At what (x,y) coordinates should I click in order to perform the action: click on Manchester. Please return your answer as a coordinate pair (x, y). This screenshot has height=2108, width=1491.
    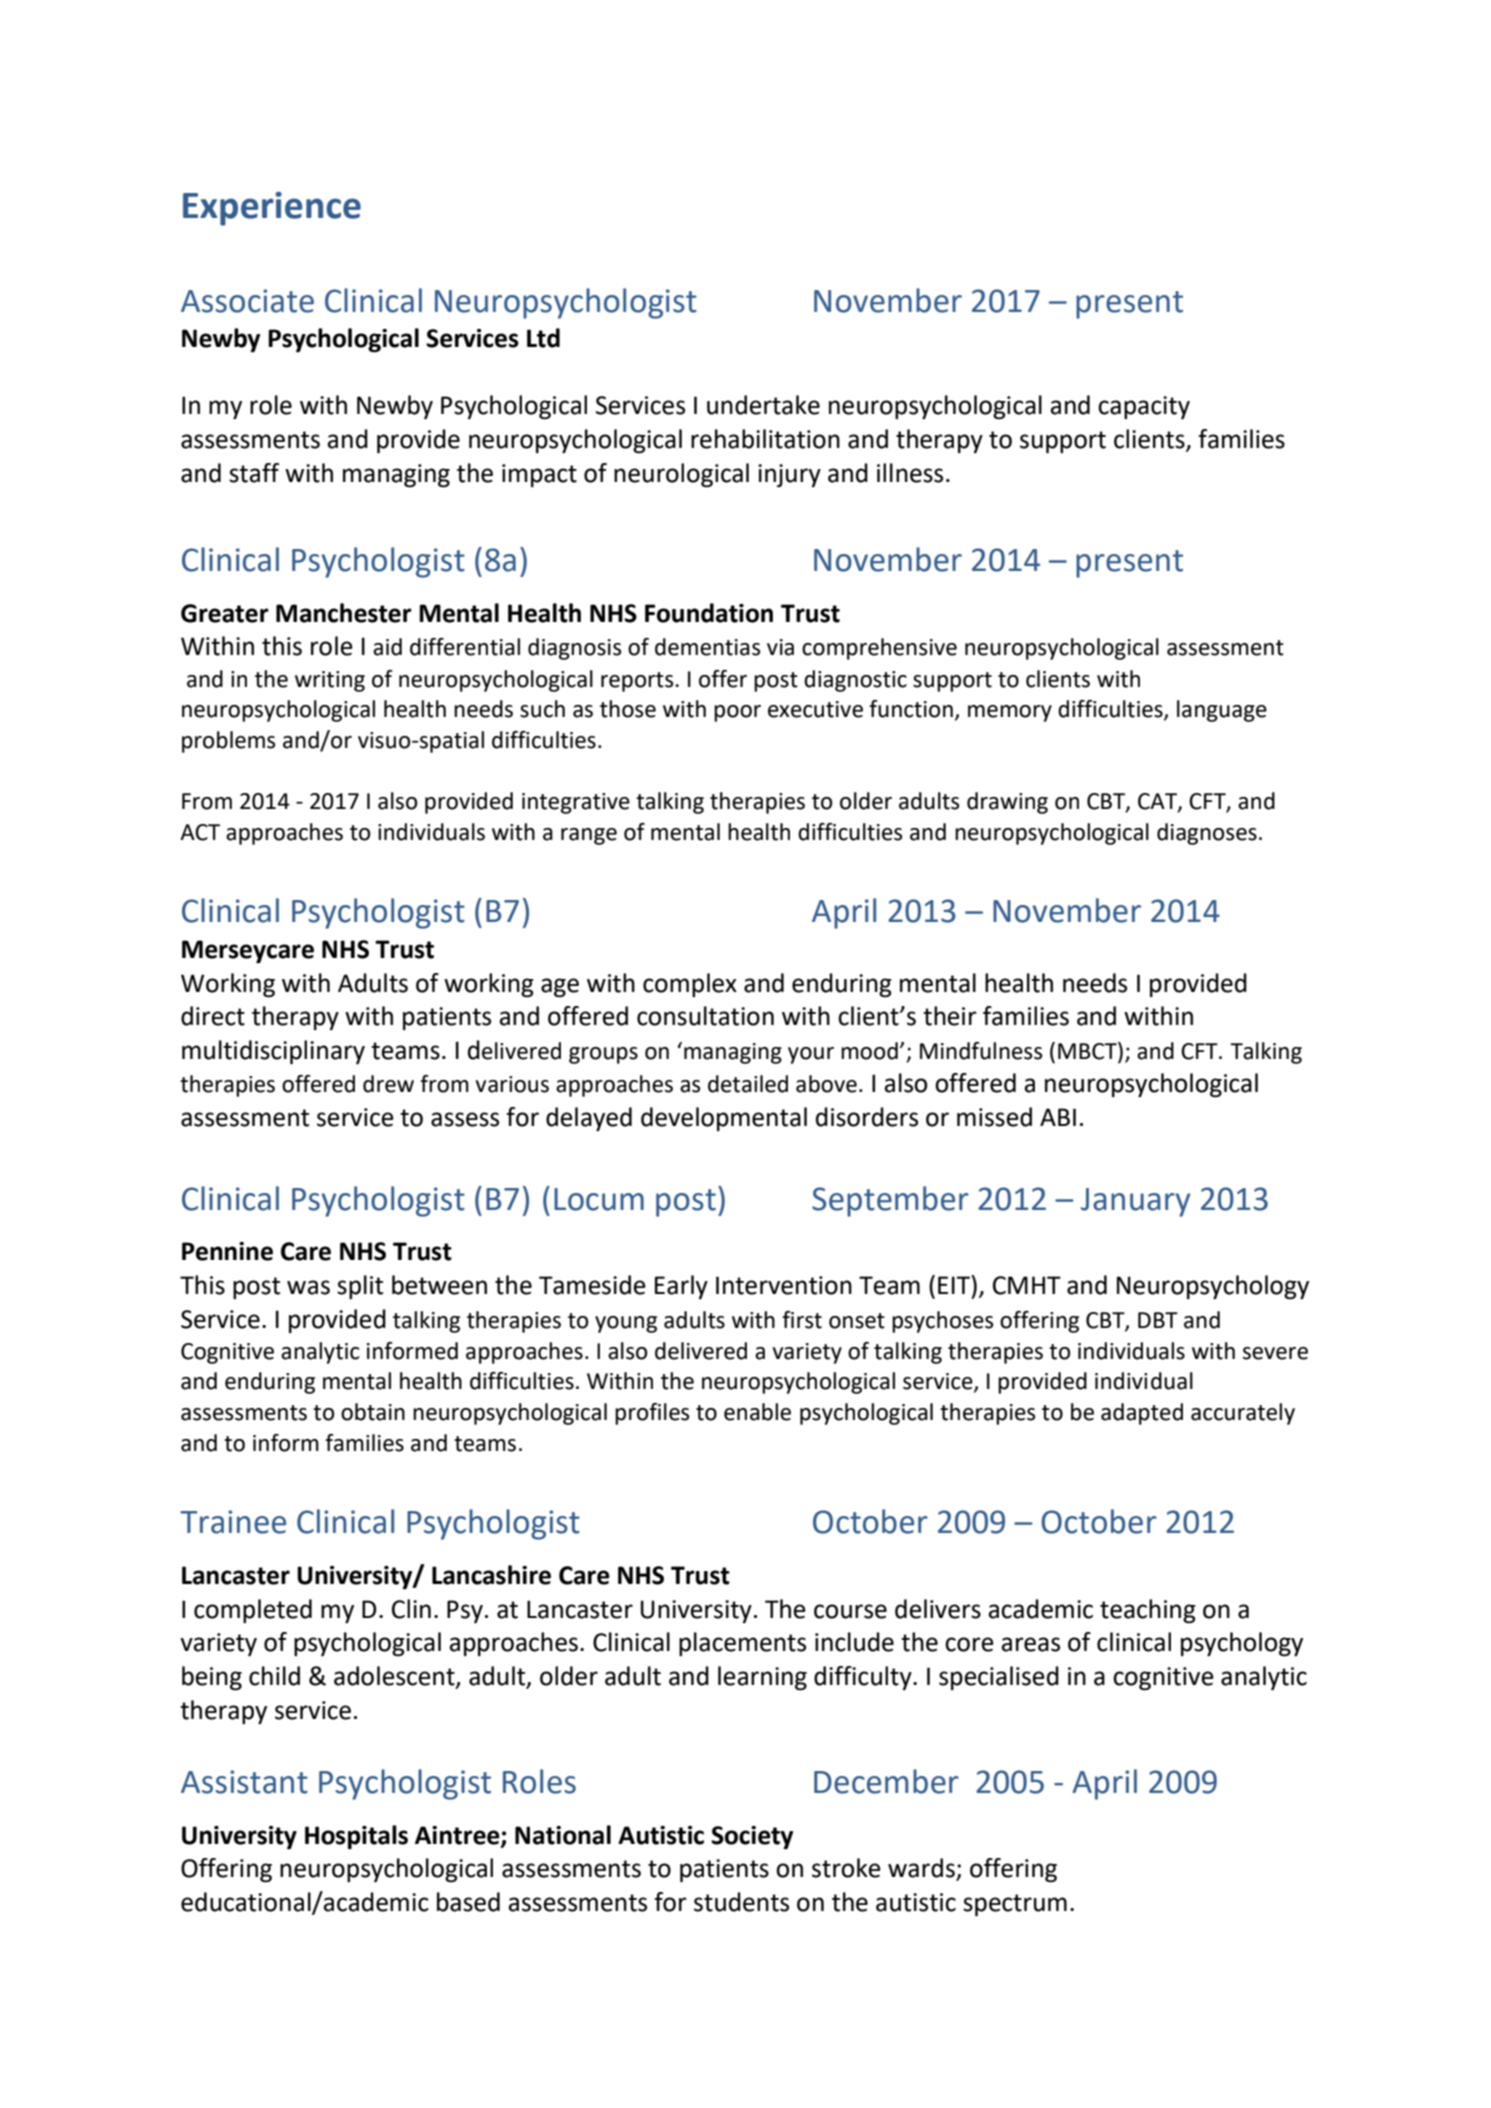
    Looking at the image, I should click on (344, 613).
